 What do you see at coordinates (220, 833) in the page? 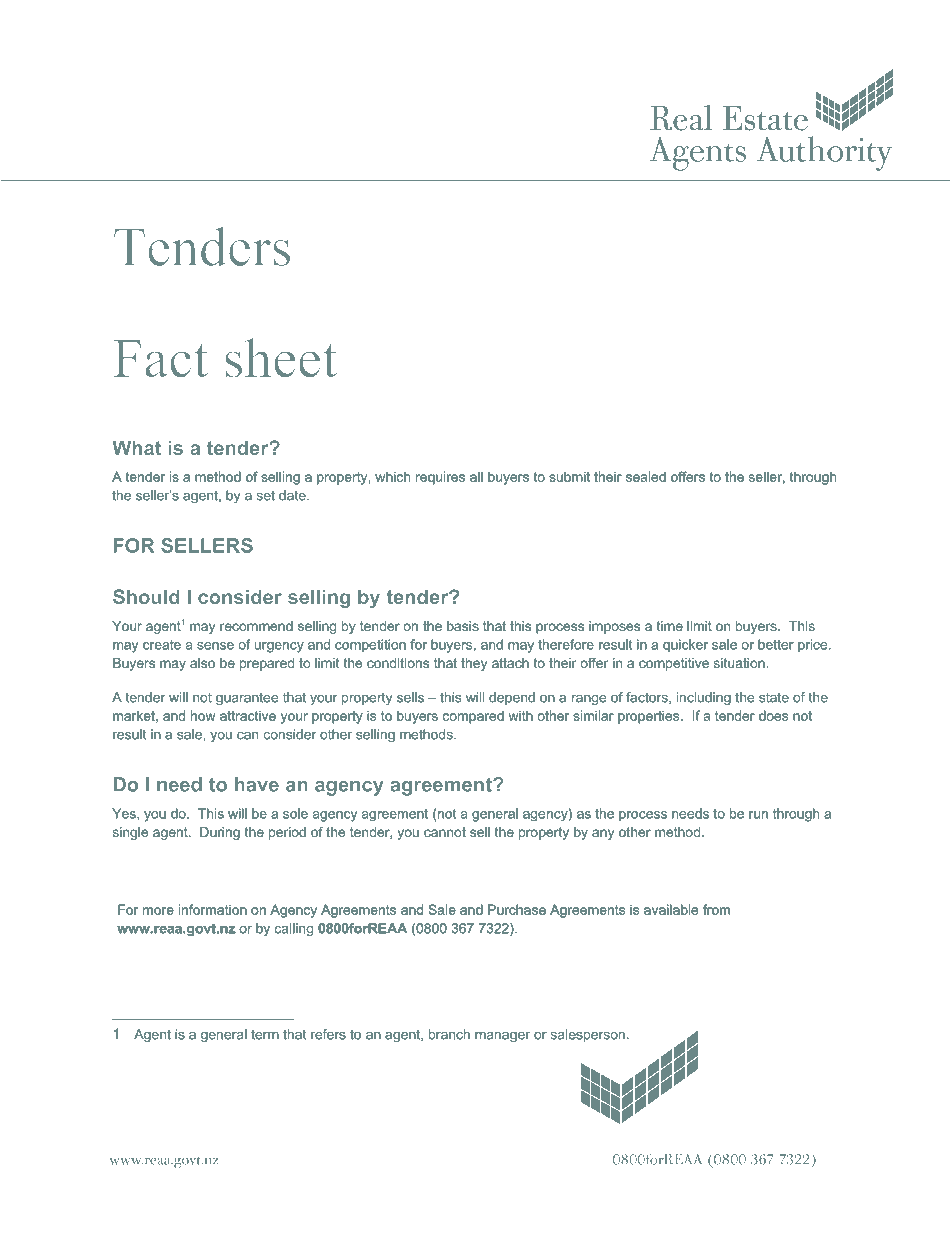
I see `During` at bounding box center [220, 833].
